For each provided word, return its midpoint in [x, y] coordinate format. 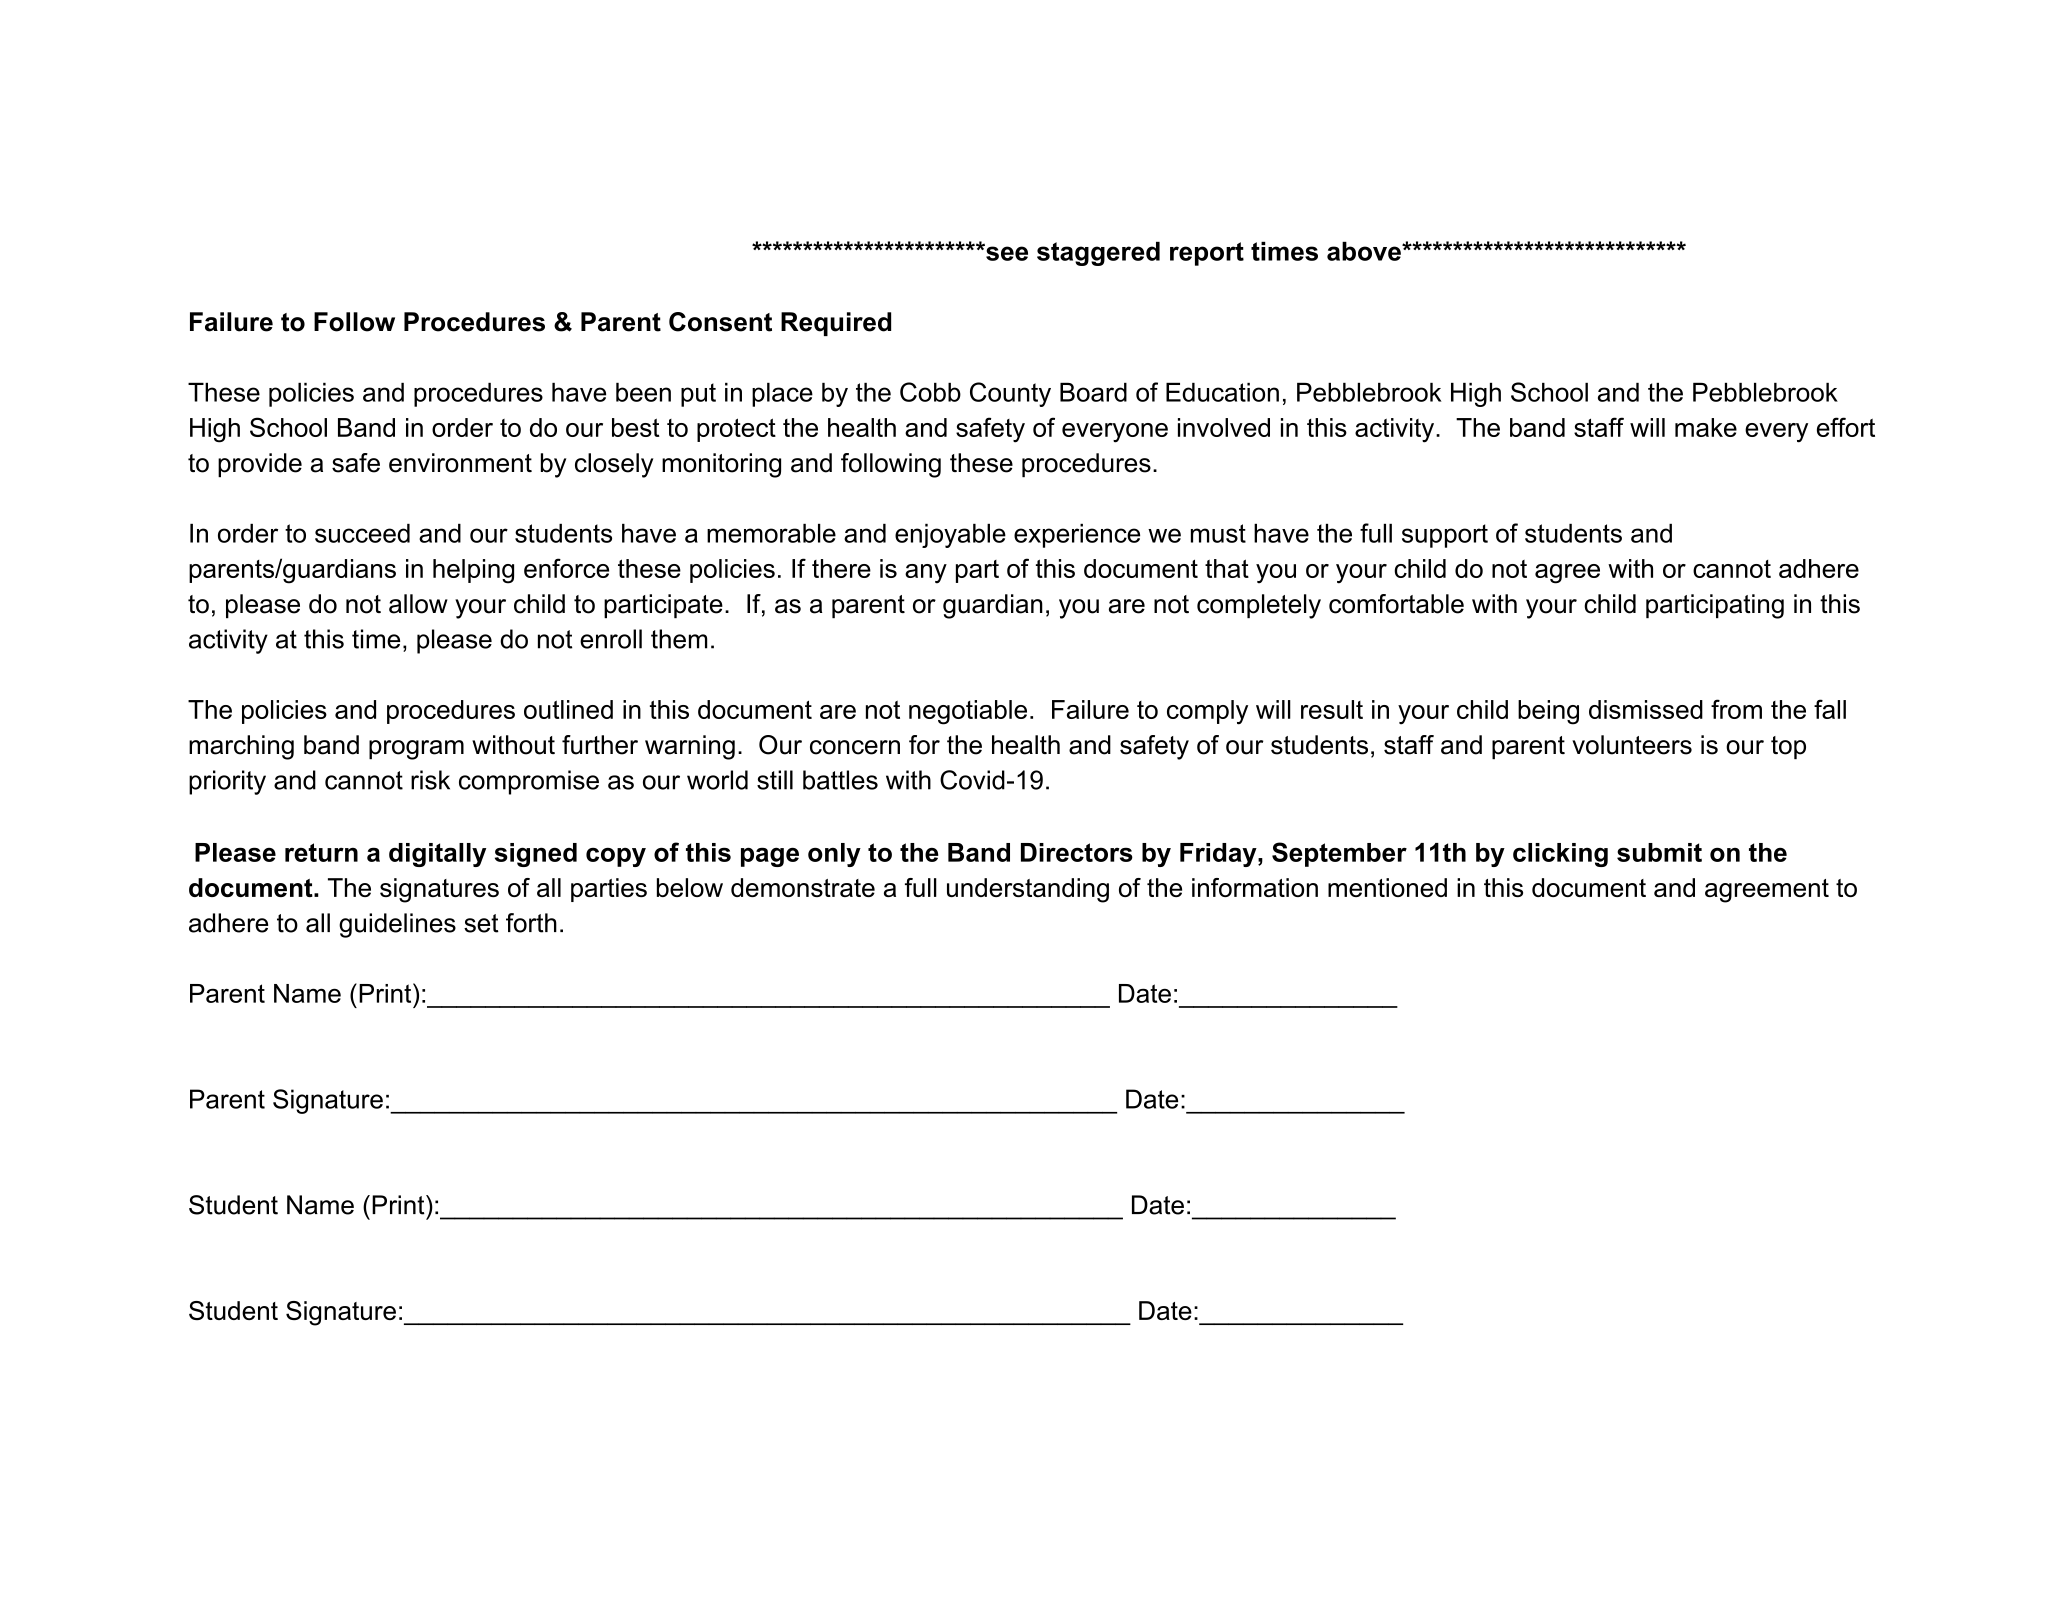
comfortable [1396, 604]
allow [418, 604]
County [1010, 394]
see [1006, 252]
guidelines [397, 925]
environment [460, 463]
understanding [1028, 890]
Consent [720, 322]
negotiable [968, 712]
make [1706, 427]
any [926, 574]
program [416, 750]
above [1365, 251]
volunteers [1632, 745]
